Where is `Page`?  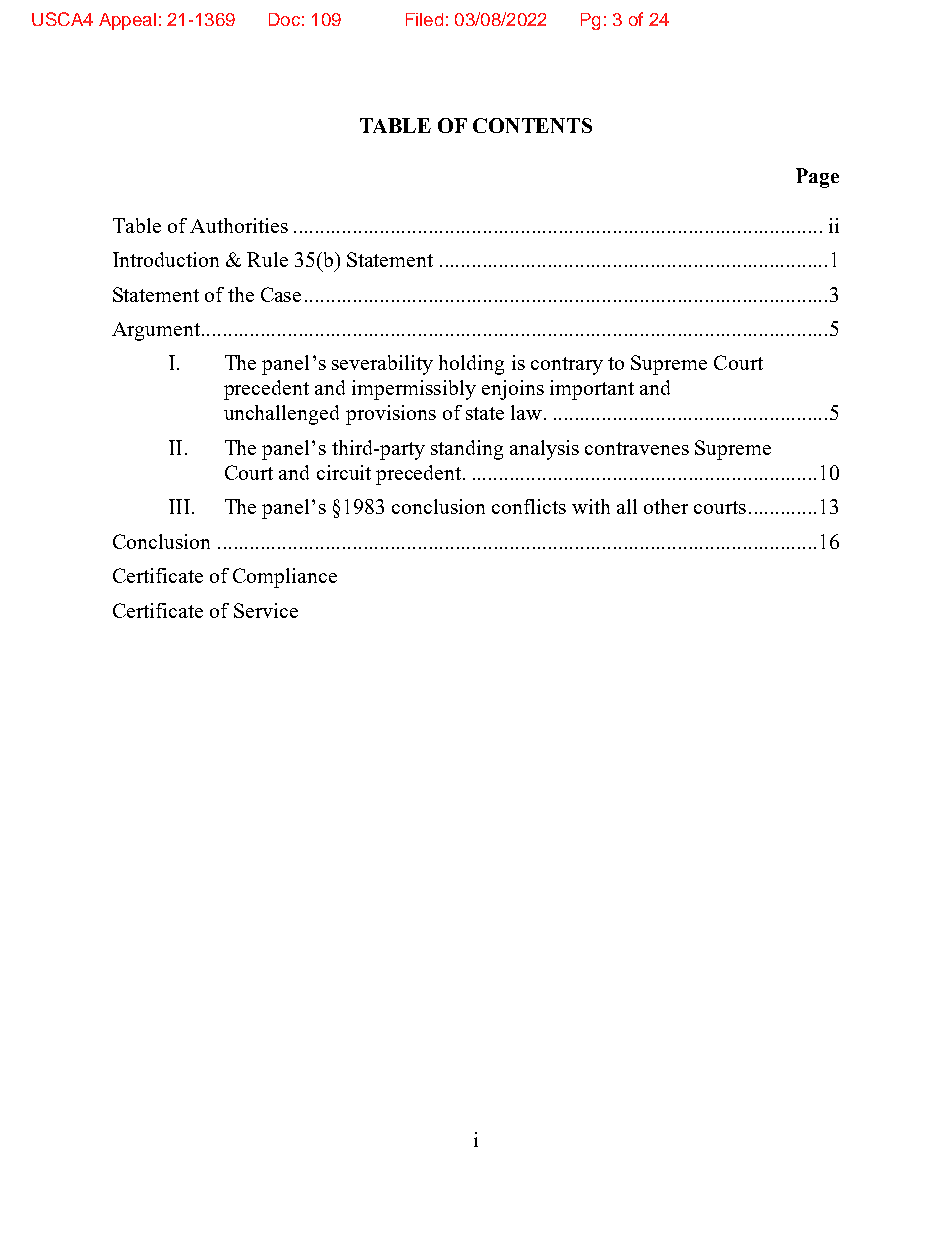
Page is located at coordinates (817, 178).
